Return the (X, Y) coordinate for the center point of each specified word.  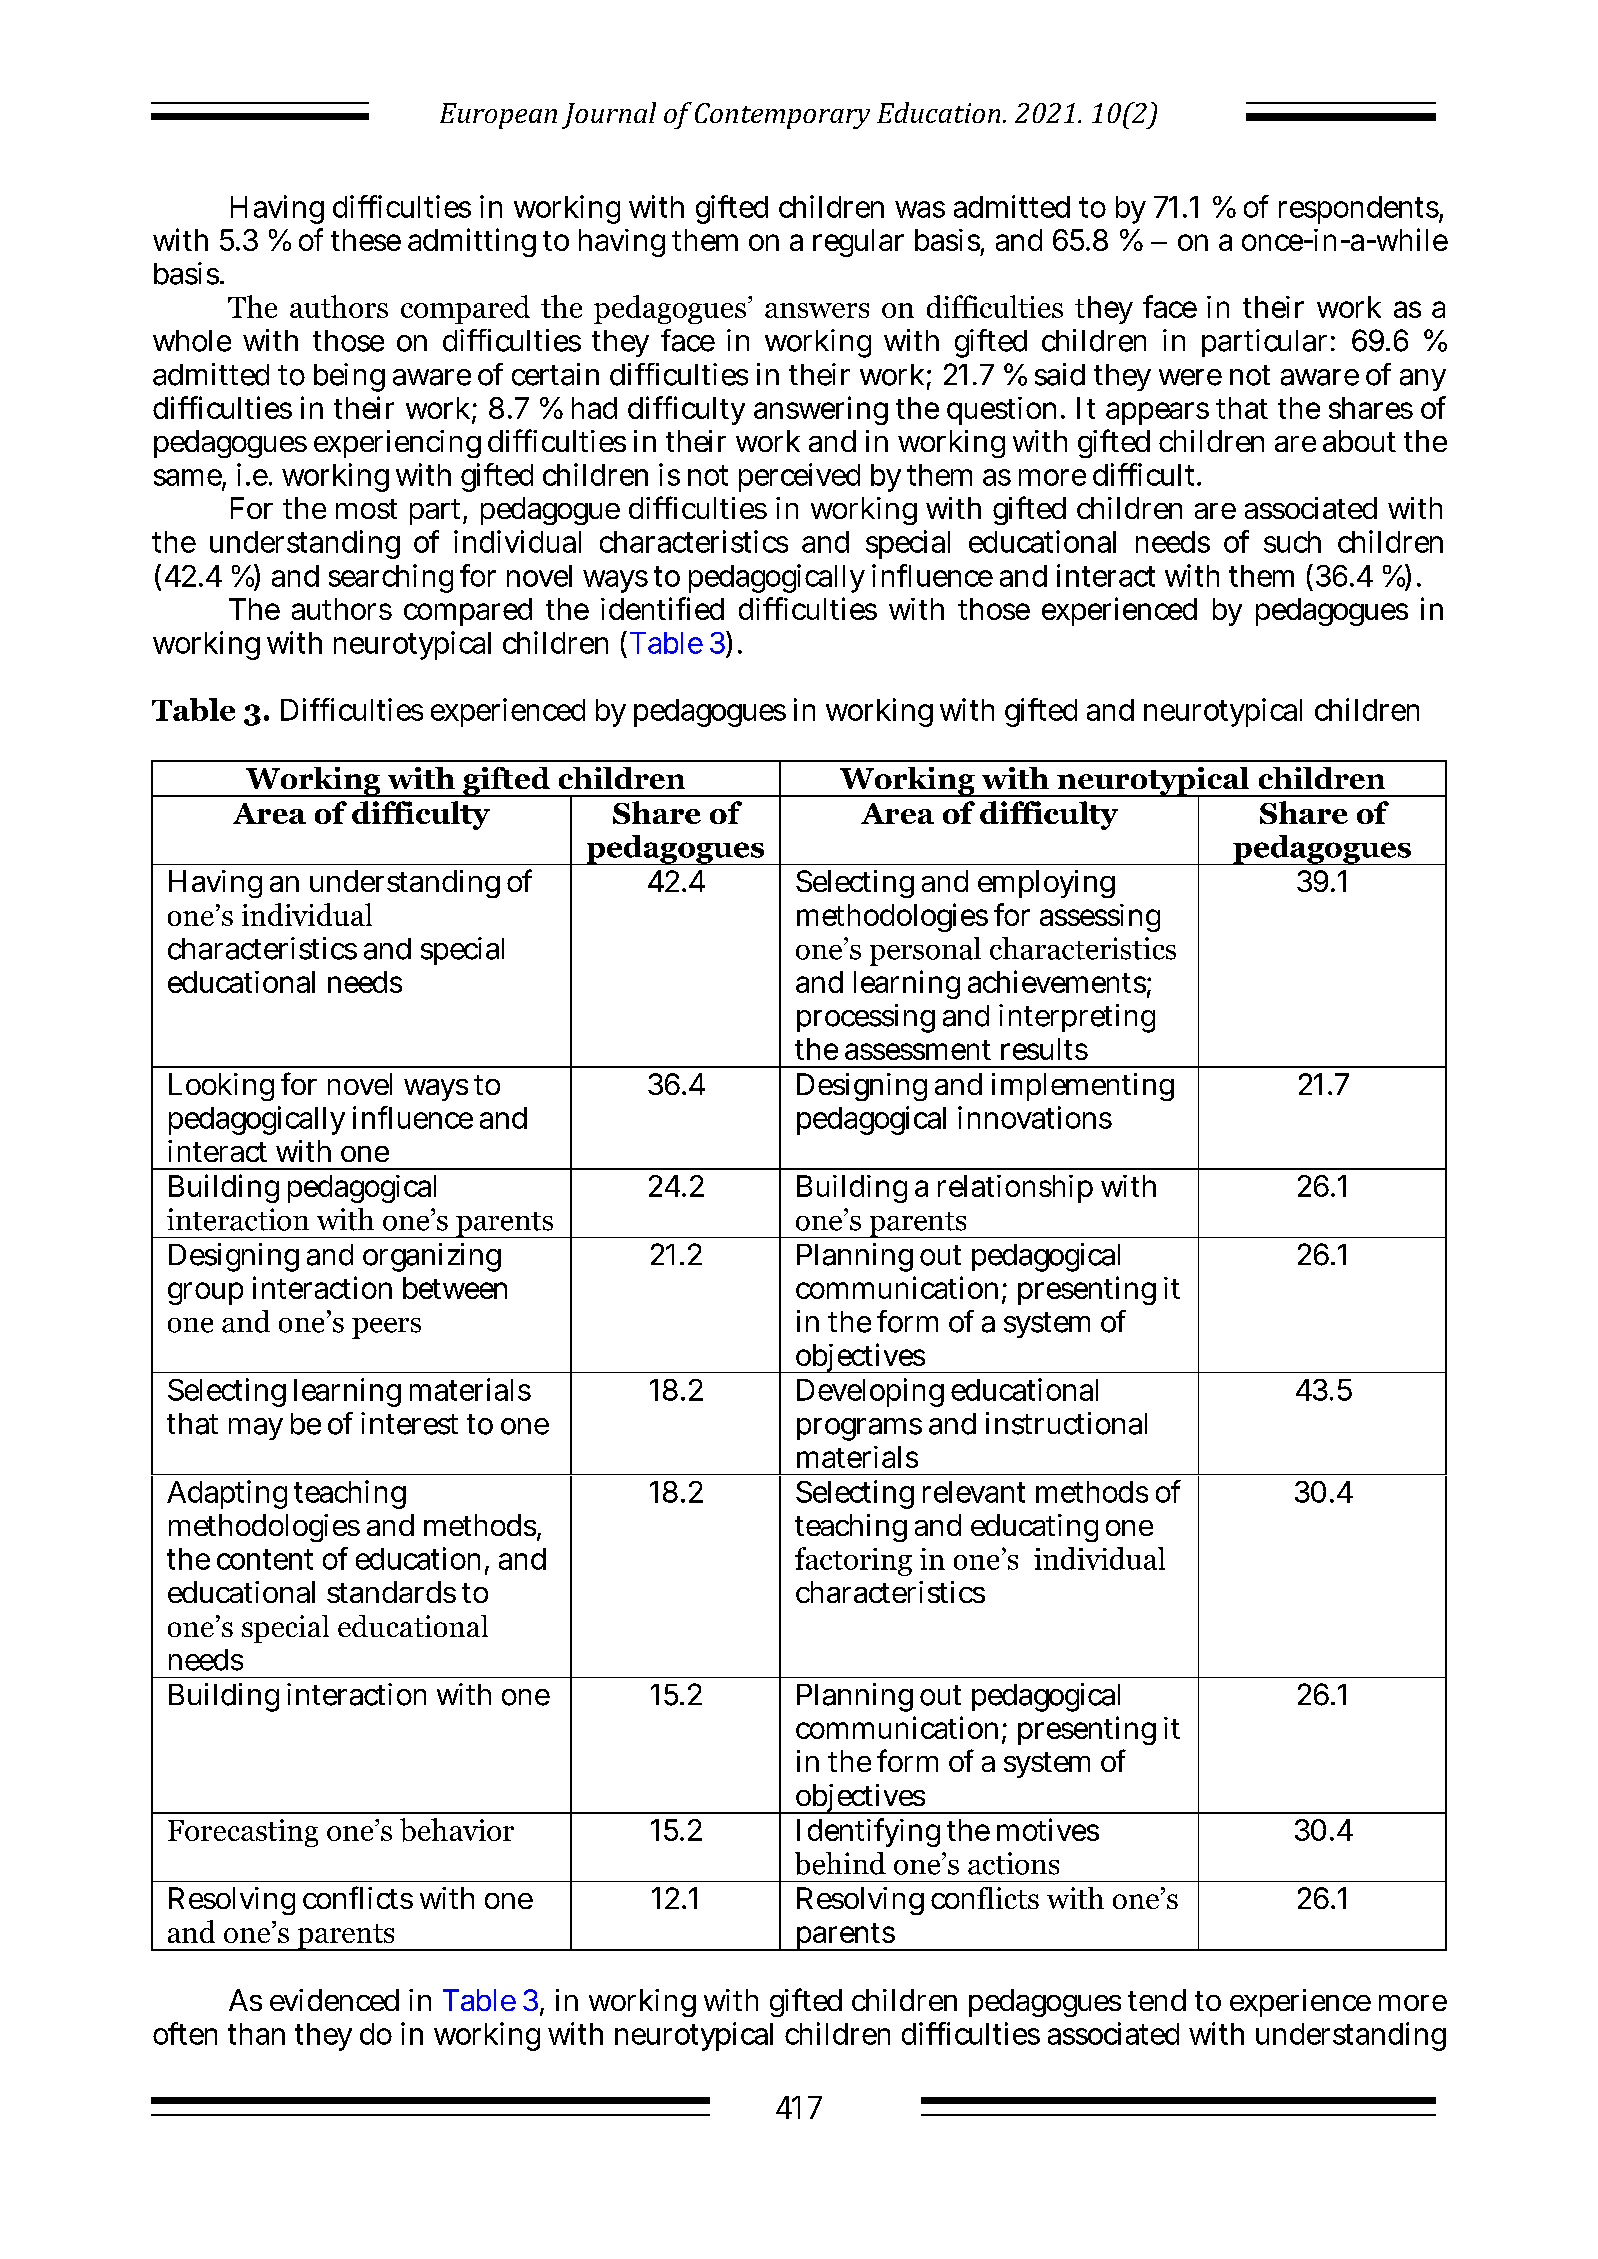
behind (840, 1863)
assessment (918, 1050)
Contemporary (782, 116)
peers (386, 1328)
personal (925, 951)
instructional (1066, 1423)
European (498, 116)
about (1359, 441)
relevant (974, 1492)
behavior (457, 1830)
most (366, 509)
